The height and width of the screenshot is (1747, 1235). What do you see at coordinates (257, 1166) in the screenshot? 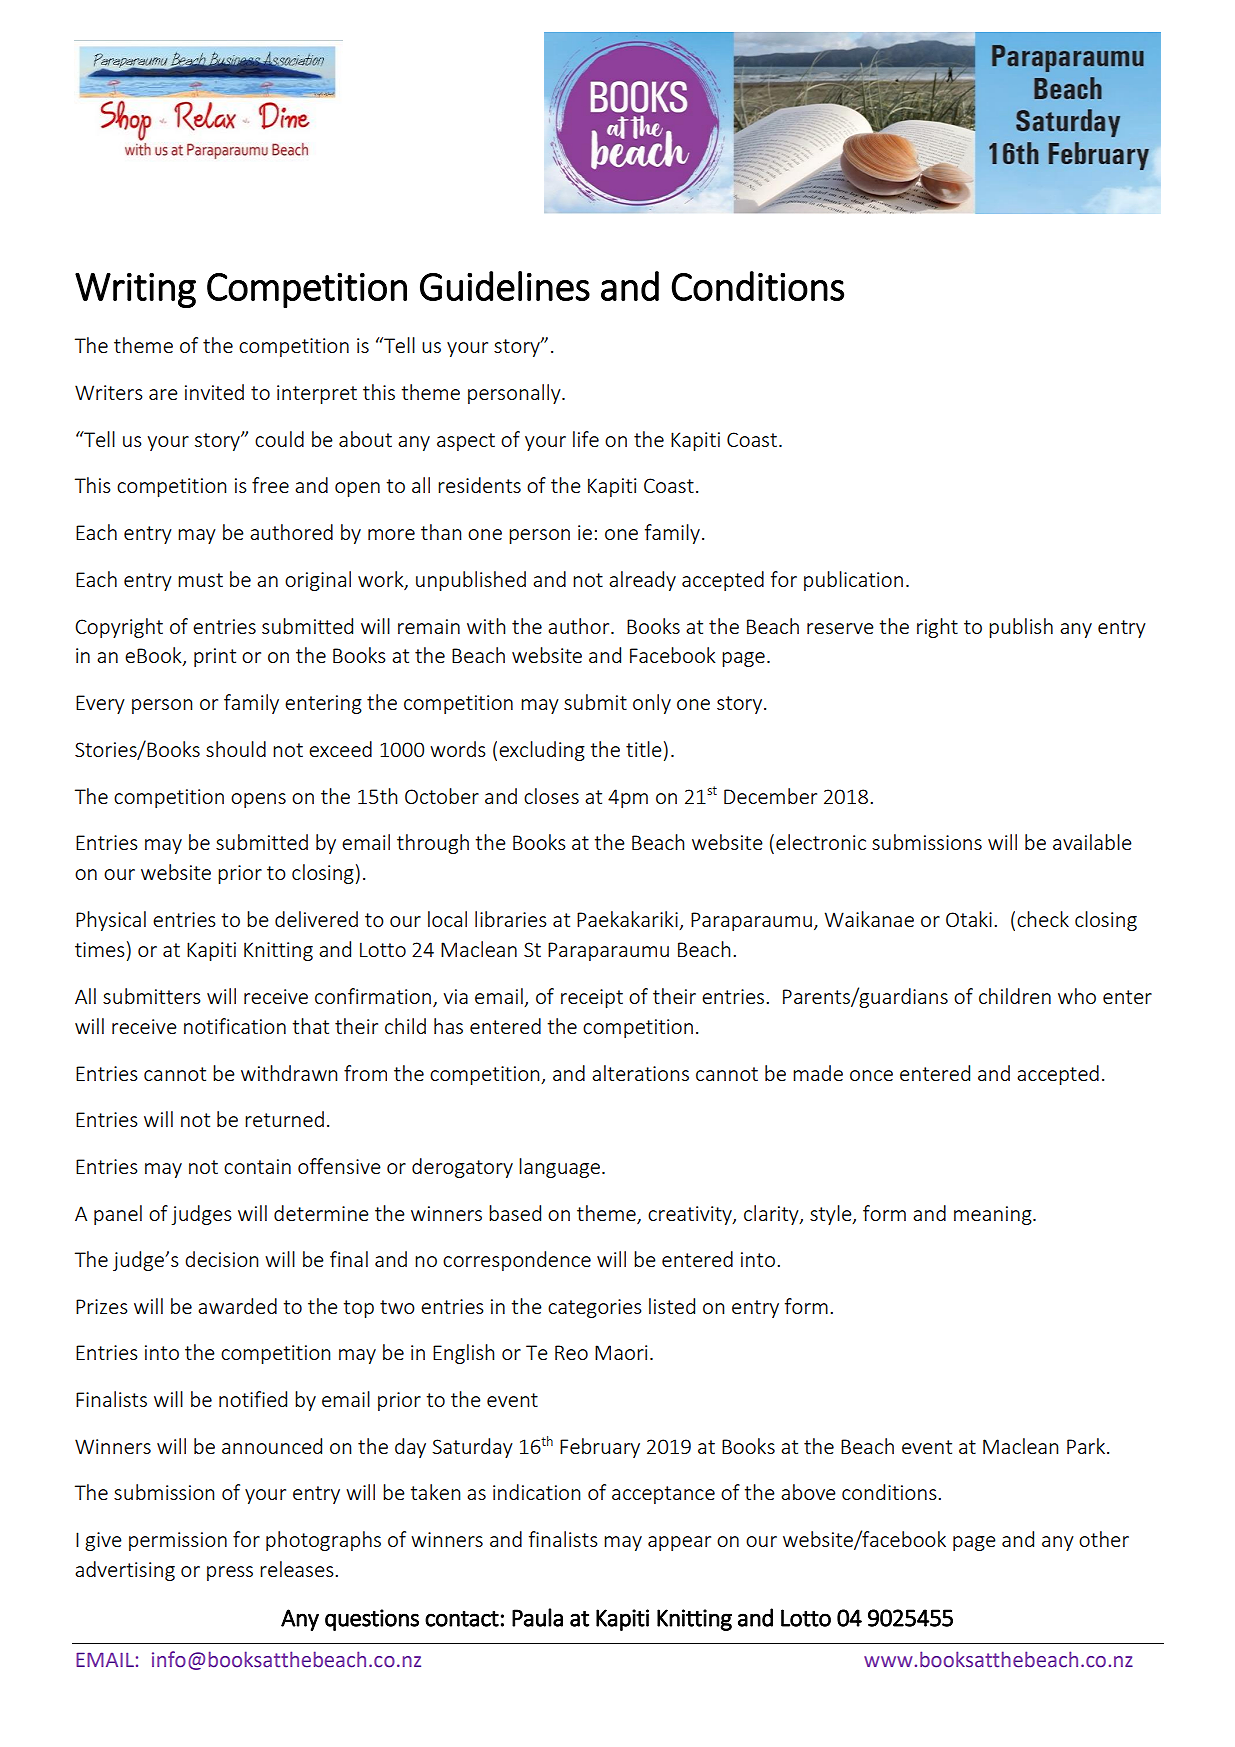
I see `contain` at bounding box center [257, 1166].
